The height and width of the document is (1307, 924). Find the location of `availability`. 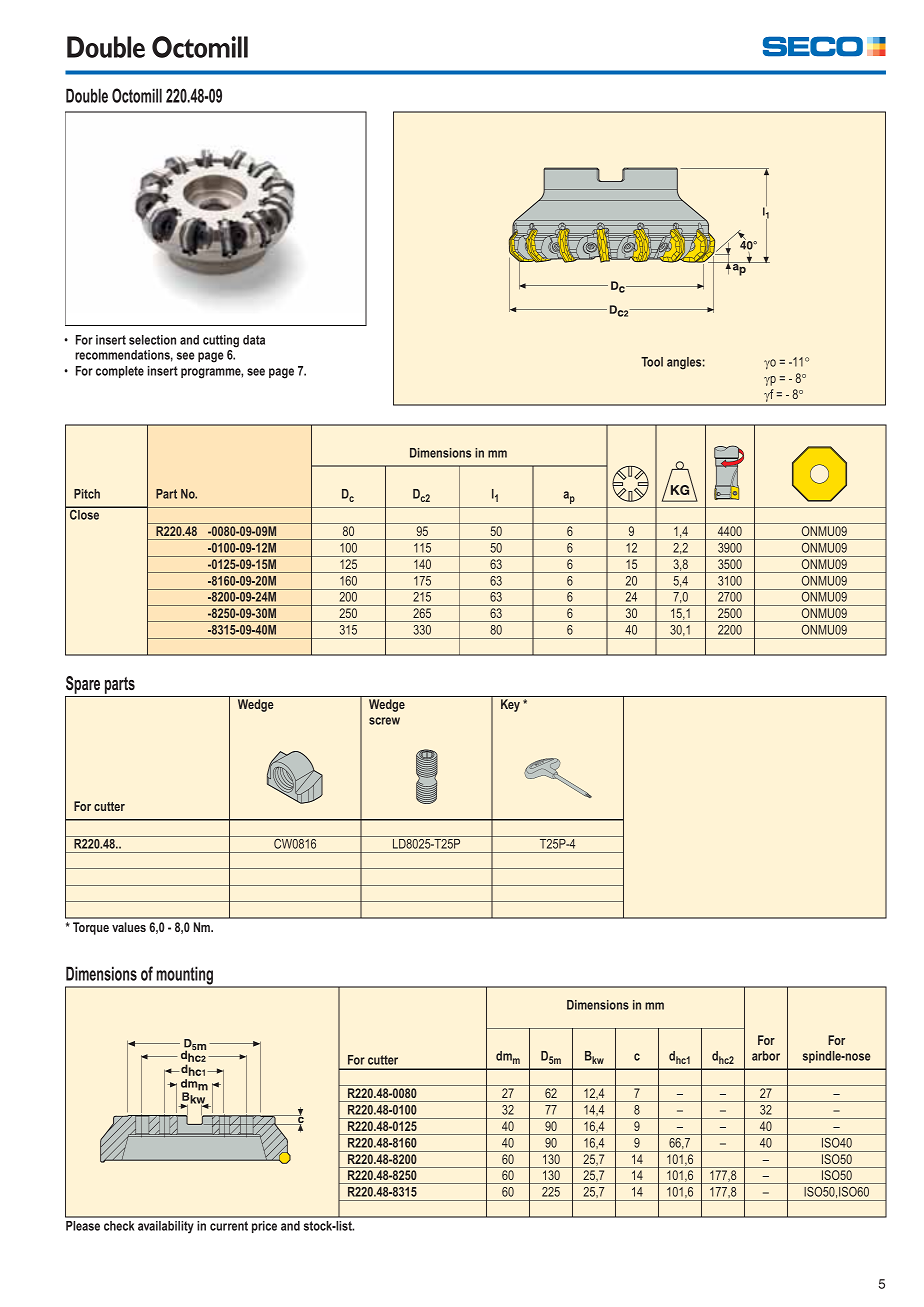

availability is located at coordinates (166, 1227).
